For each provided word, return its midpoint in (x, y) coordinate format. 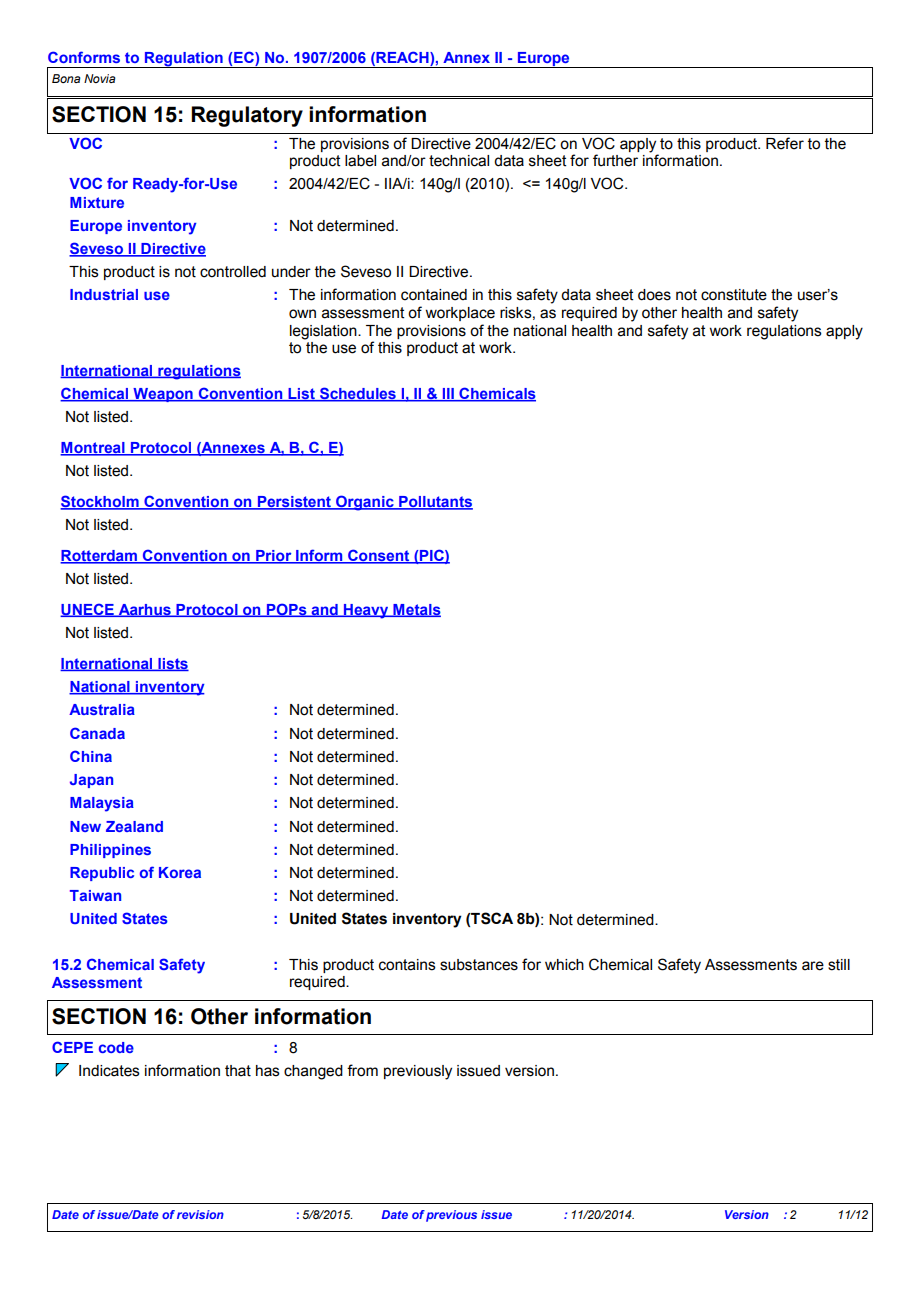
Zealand (134, 826)
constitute (734, 295)
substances (479, 965)
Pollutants (435, 503)
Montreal (93, 449)
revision (200, 1214)
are (813, 966)
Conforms (84, 57)
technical (459, 161)
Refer (785, 143)
